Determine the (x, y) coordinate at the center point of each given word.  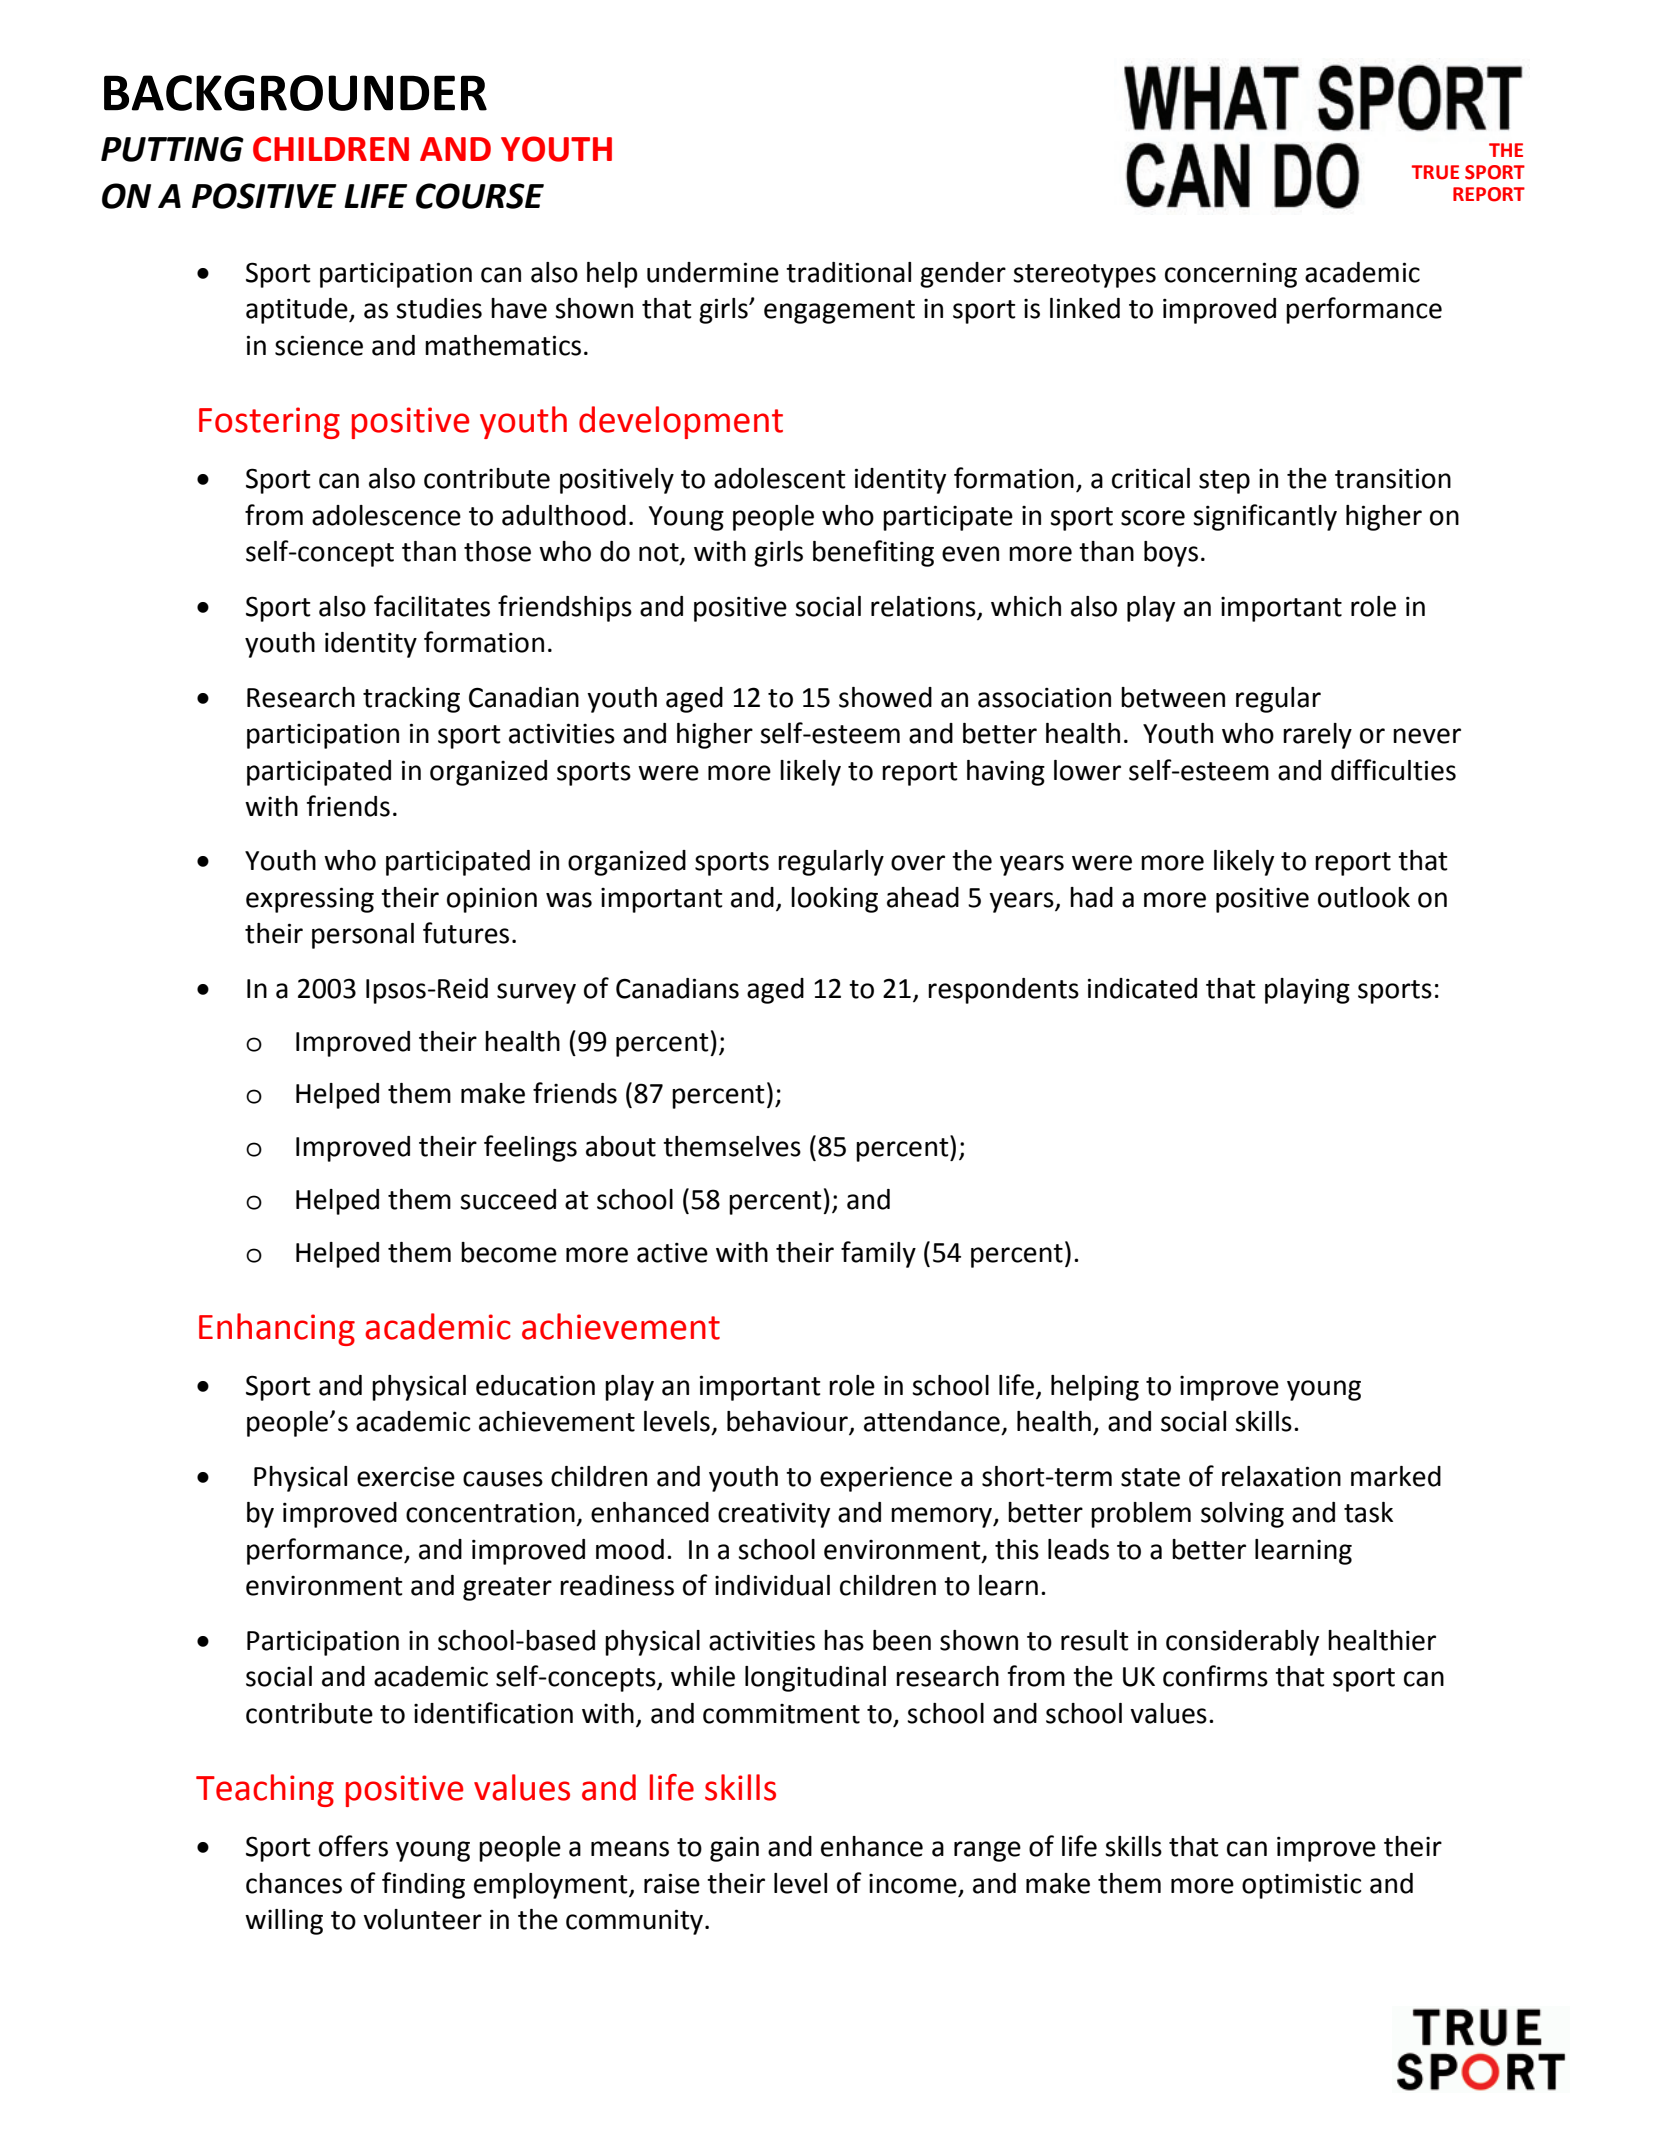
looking (834, 900)
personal (363, 936)
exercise (406, 1476)
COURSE (480, 196)
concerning (1231, 275)
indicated (1142, 988)
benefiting (873, 553)
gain (734, 1849)
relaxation (1281, 1476)
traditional (848, 272)
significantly (1265, 517)
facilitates (432, 606)
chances (294, 1883)
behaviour (788, 1422)
